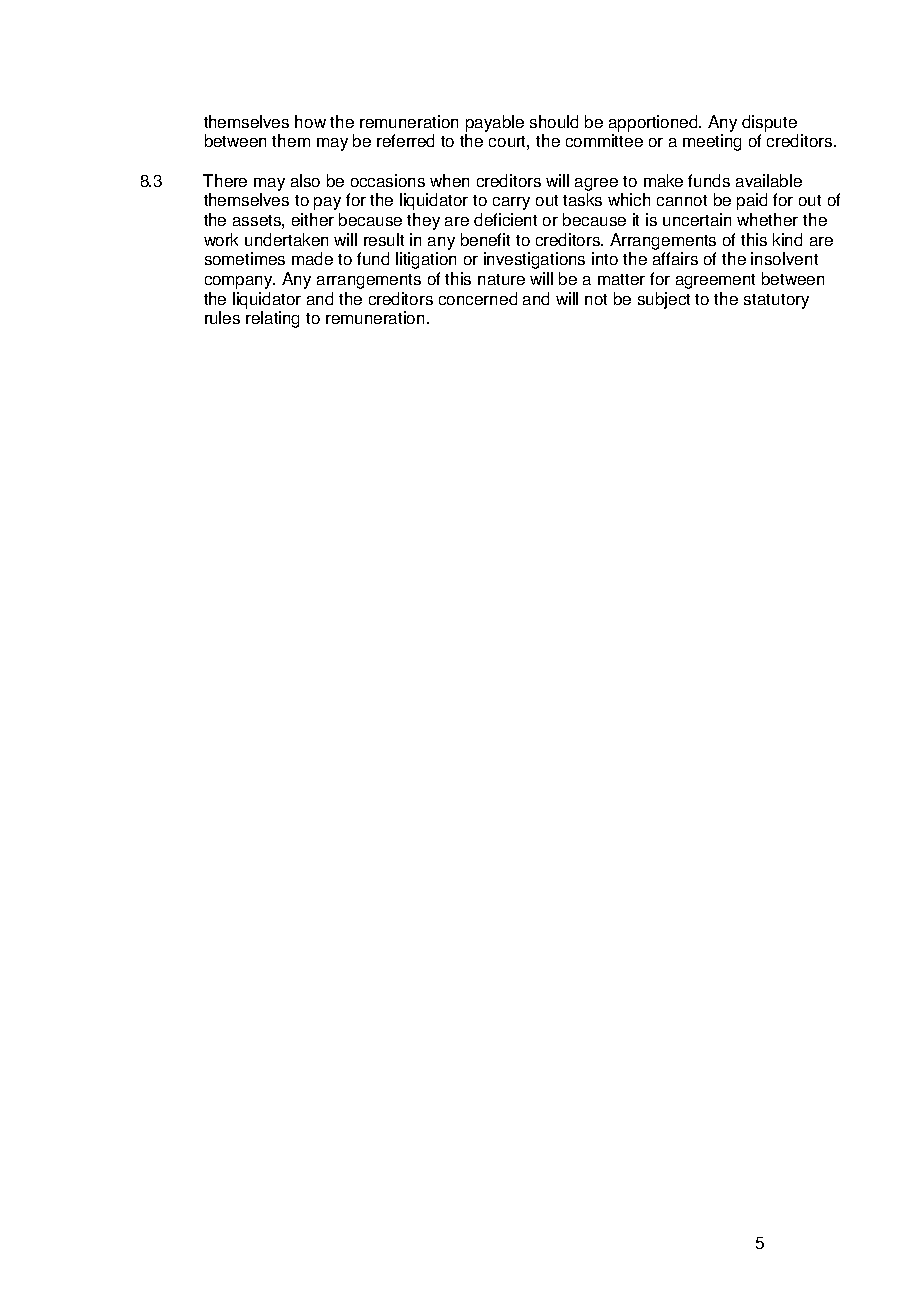 The width and height of the screenshot is (924, 1308). What do you see at coordinates (769, 180) in the screenshot?
I see `available` at bounding box center [769, 180].
